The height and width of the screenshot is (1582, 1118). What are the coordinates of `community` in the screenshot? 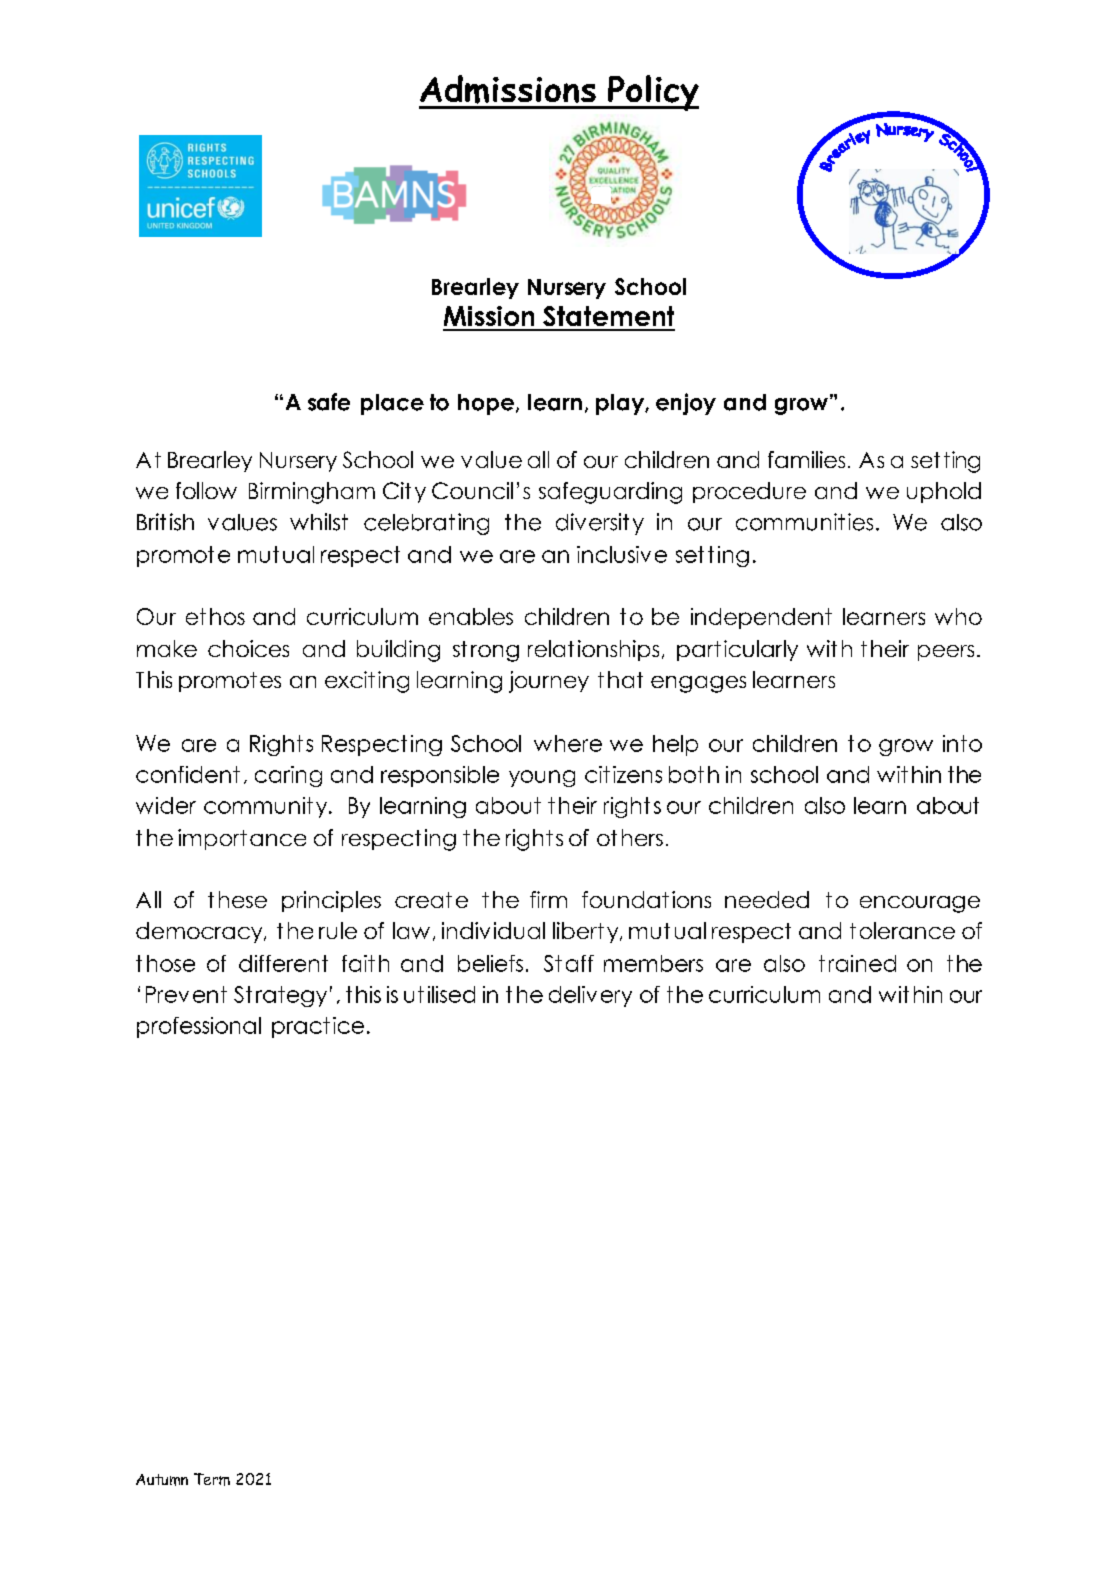 It's located at (267, 807).
